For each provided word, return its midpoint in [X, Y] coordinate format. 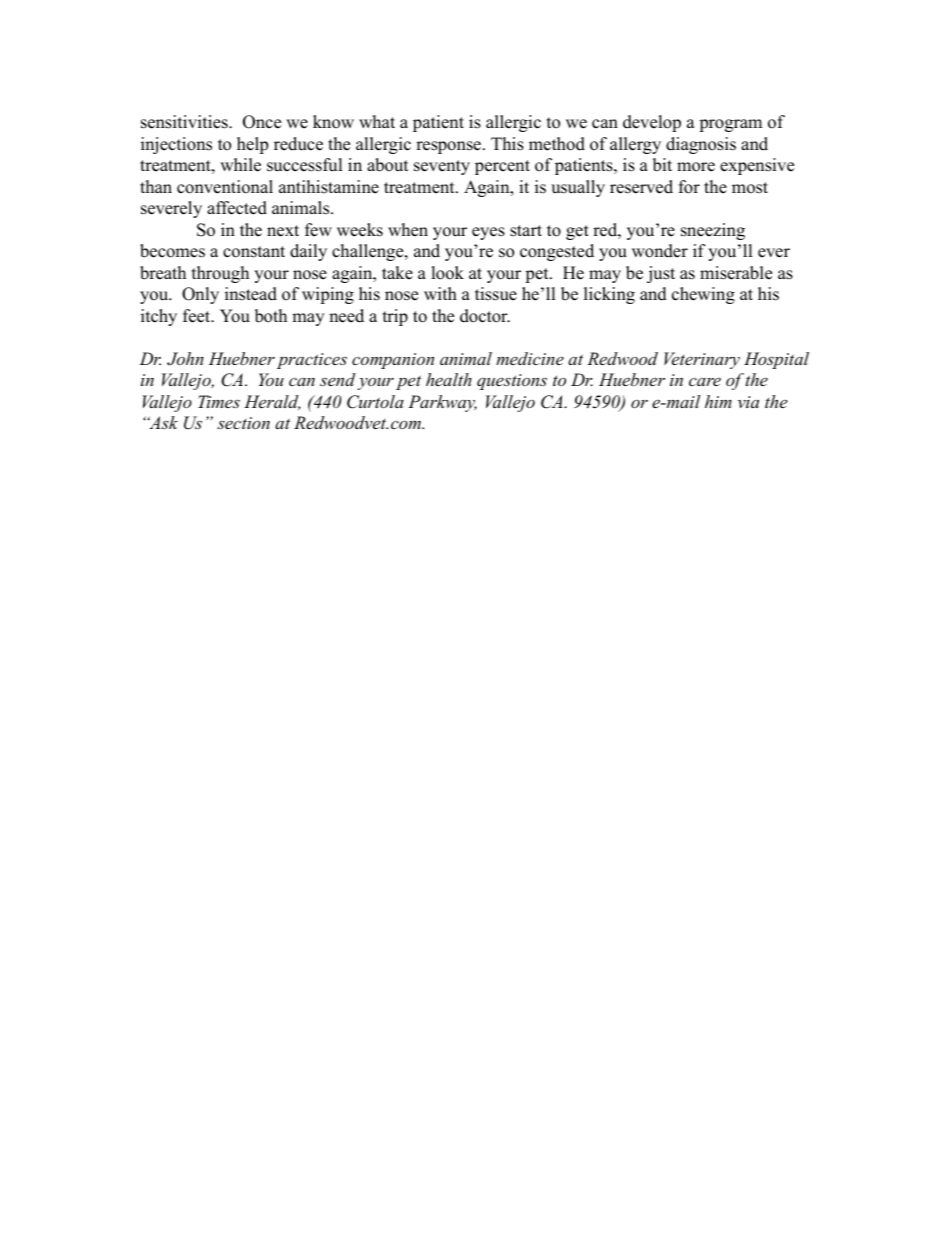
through [220, 274]
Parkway [442, 403]
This [507, 144]
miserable [736, 273]
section [243, 423]
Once [262, 122]
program [730, 125]
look [447, 273]
